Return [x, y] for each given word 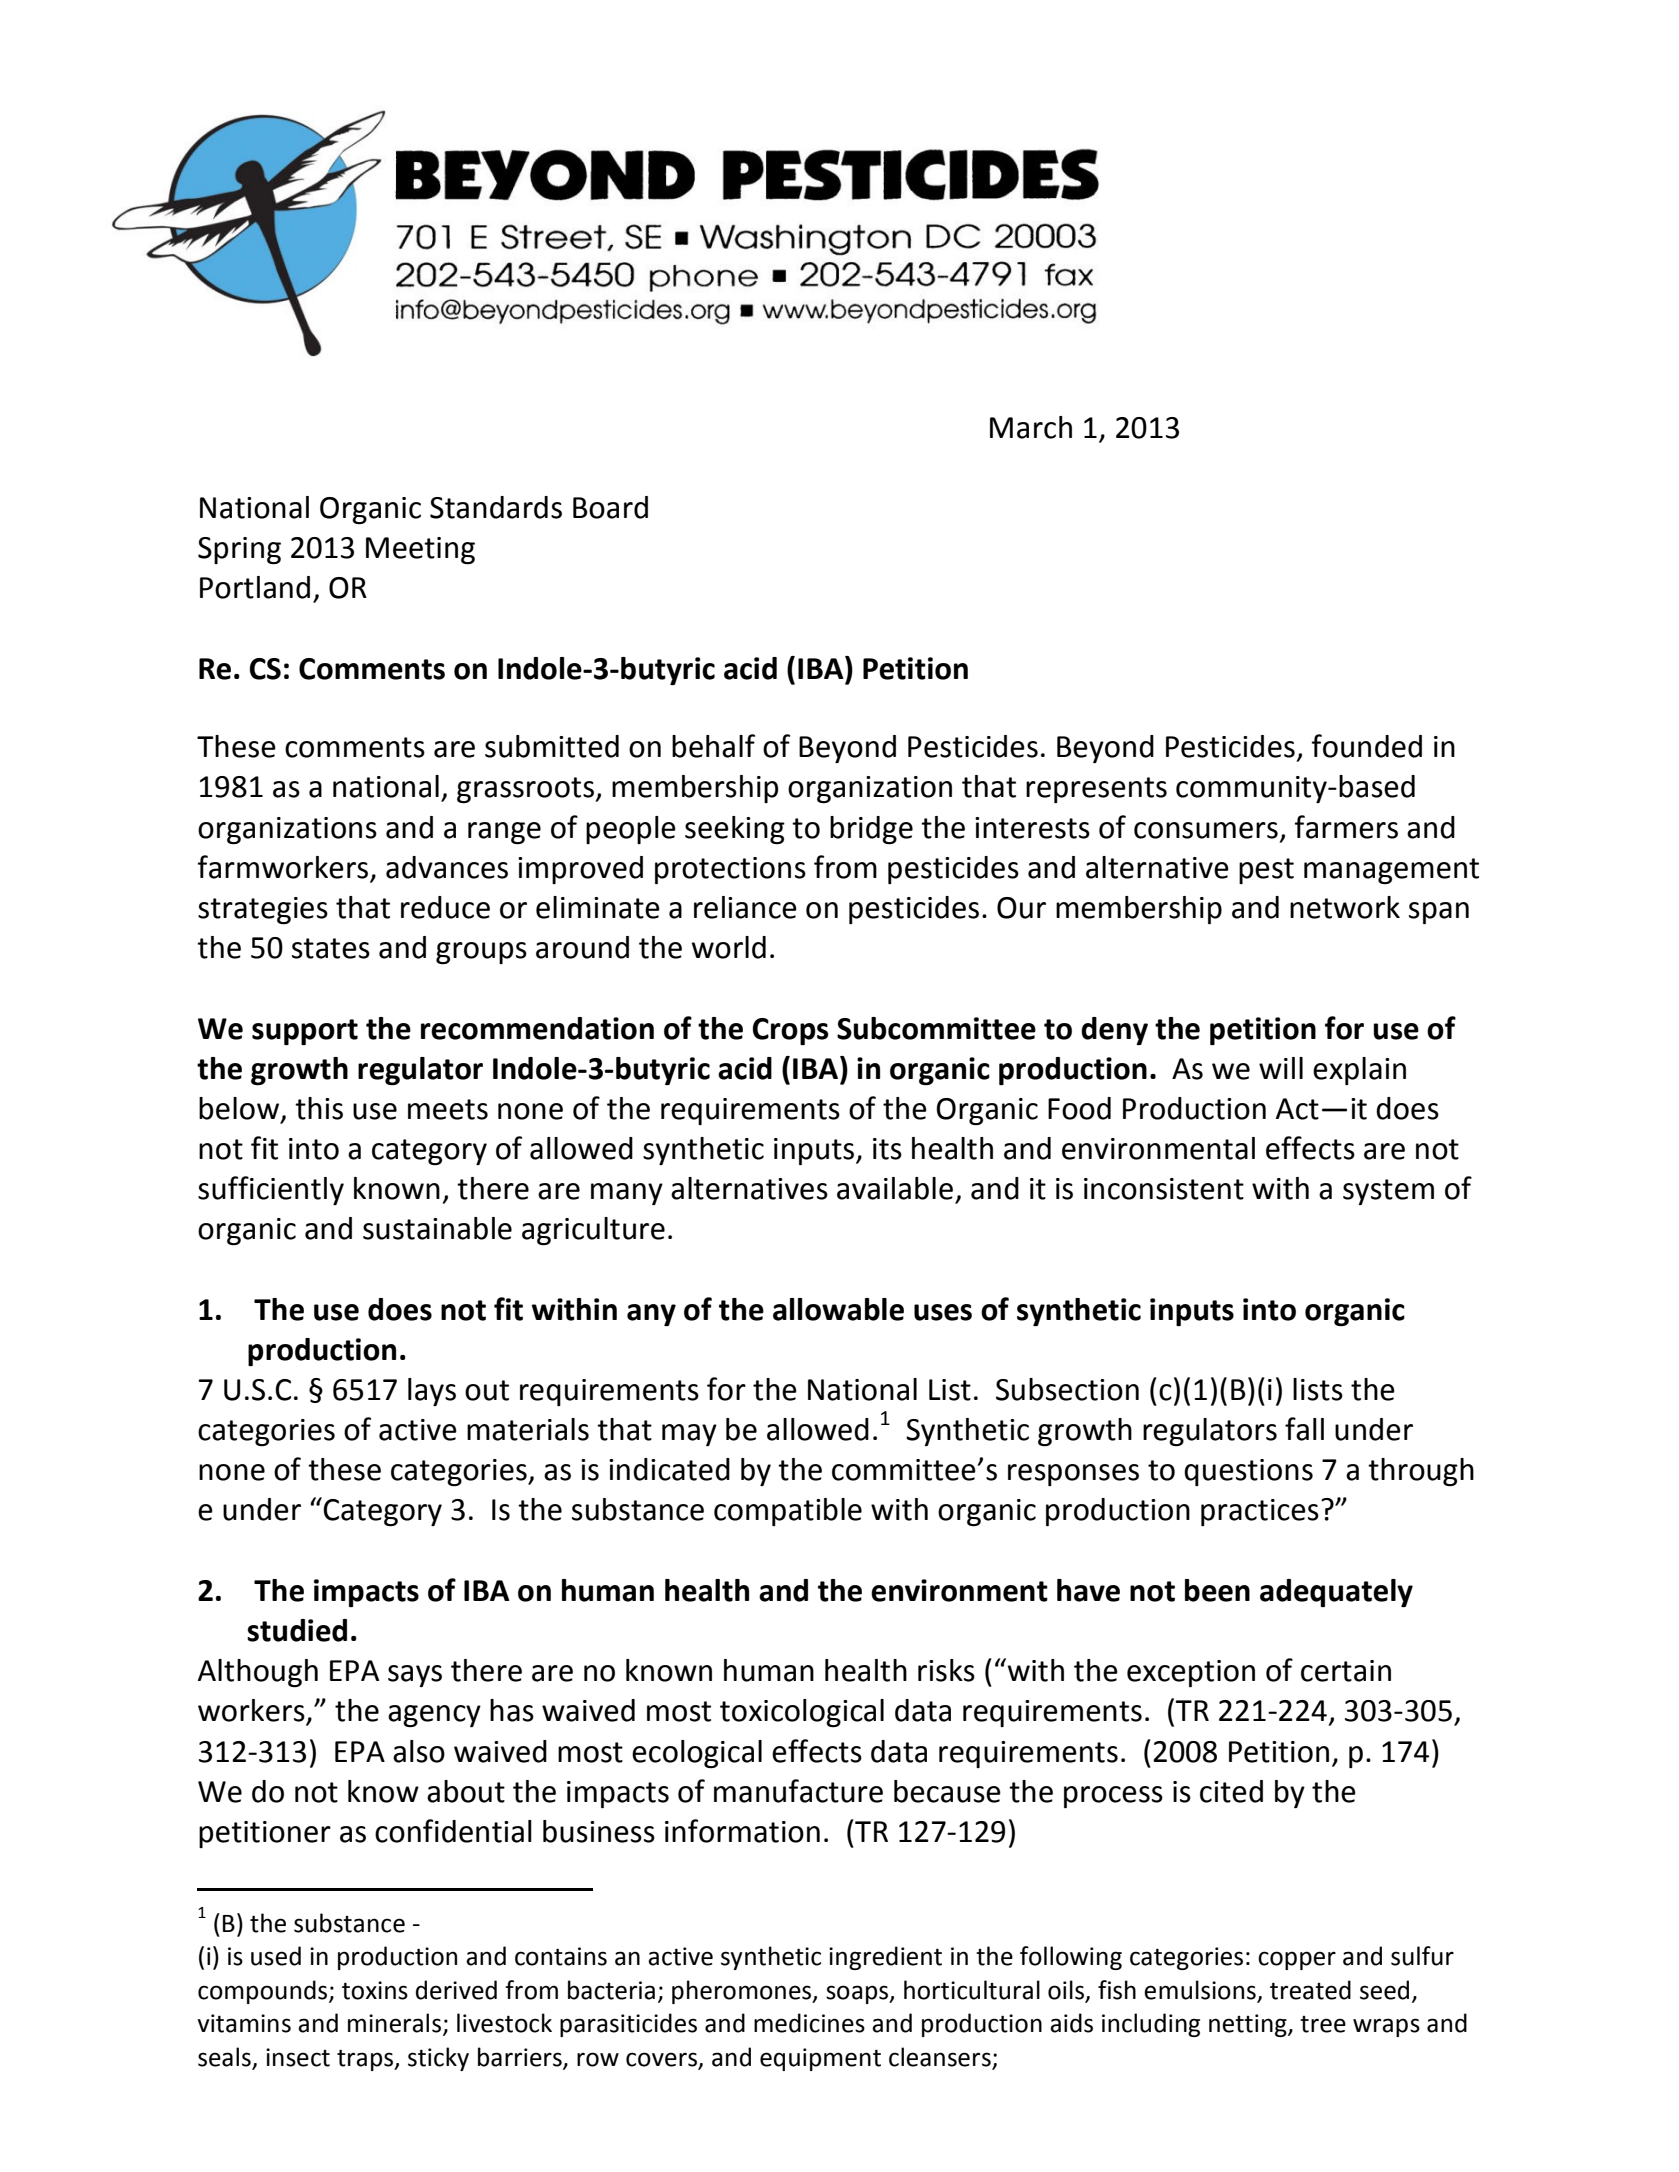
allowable [838, 1309]
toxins [375, 1990]
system [1388, 1192]
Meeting [420, 550]
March [1031, 427]
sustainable [437, 1228]
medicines [809, 2023]
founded [1367, 746]
